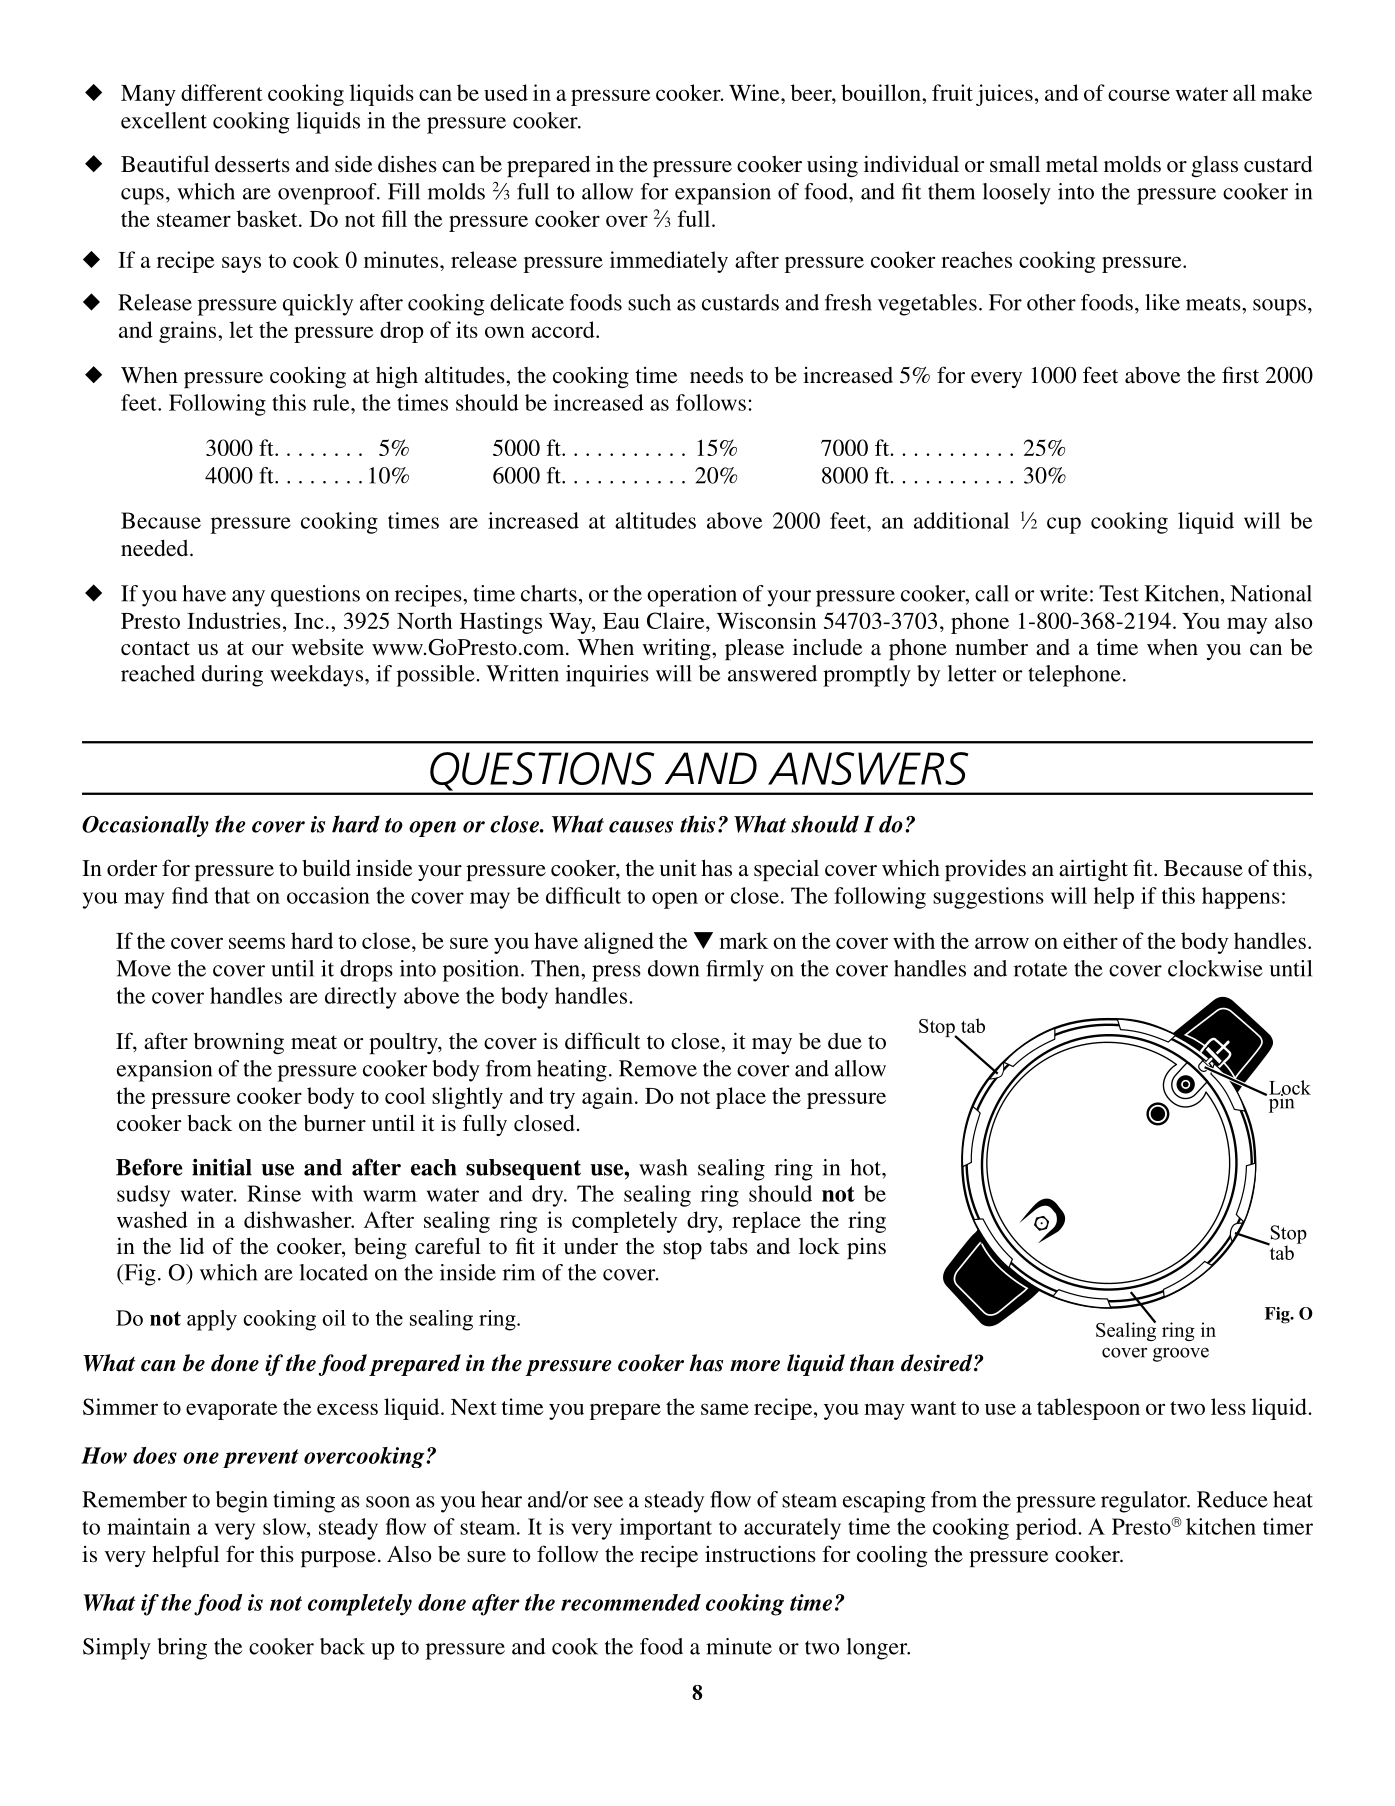 Image resolution: width=1395 pixels, height=1806 pixels. What do you see at coordinates (192, 1246) in the page?
I see `lid` at bounding box center [192, 1246].
